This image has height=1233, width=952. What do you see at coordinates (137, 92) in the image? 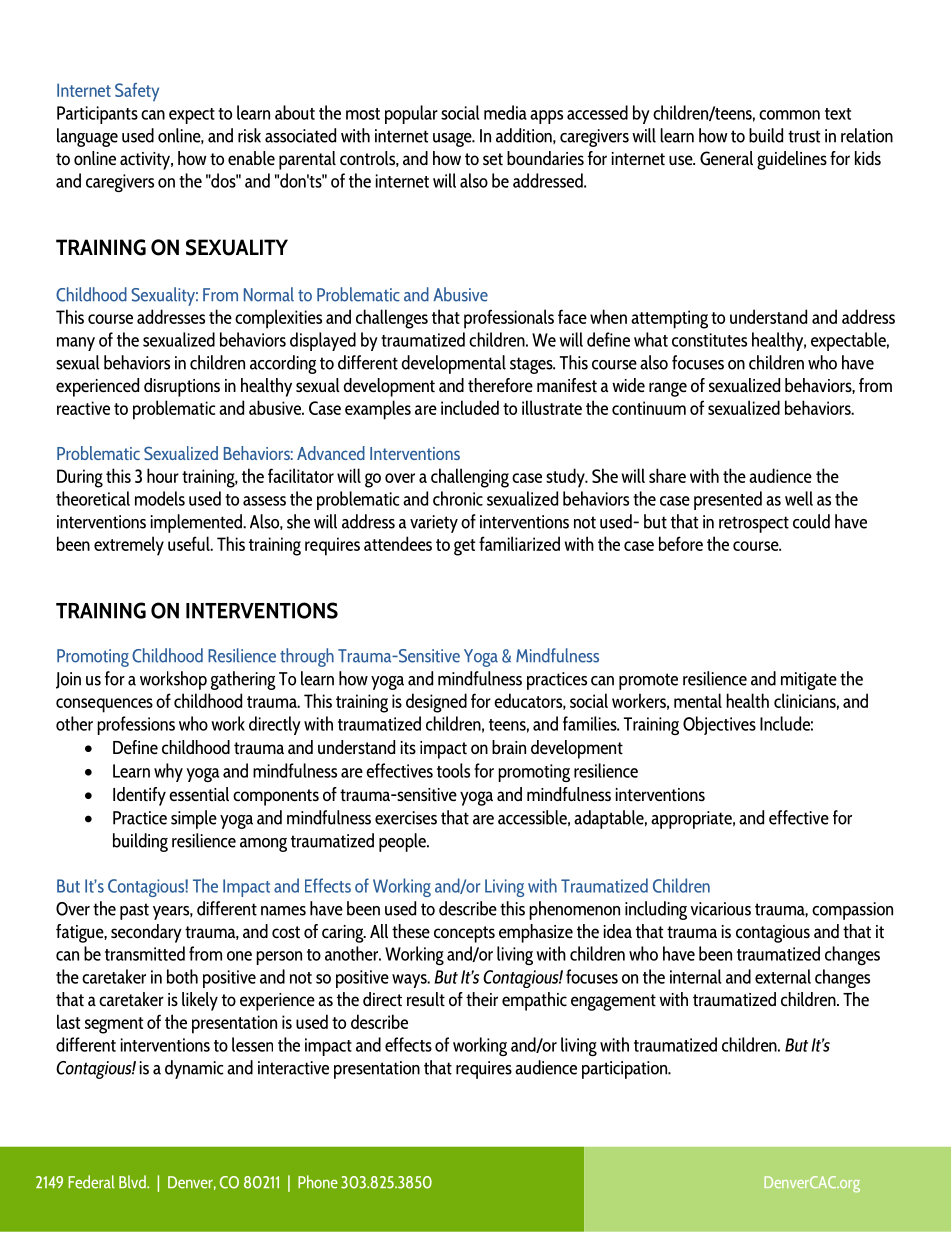
I see `Safety` at bounding box center [137, 92].
